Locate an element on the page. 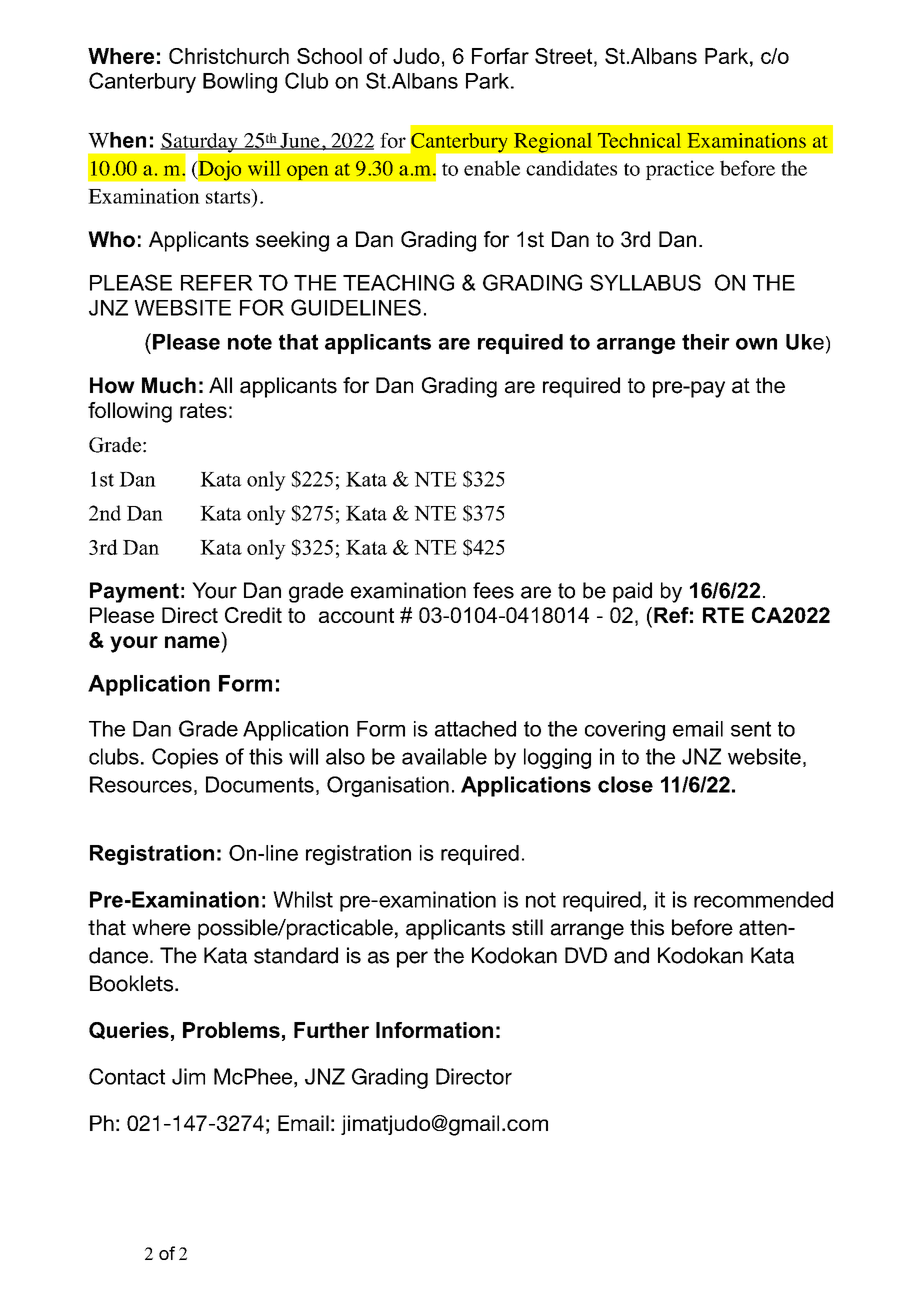 The height and width of the document is (1308, 924). TEACHING is located at coordinates (398, 282).
